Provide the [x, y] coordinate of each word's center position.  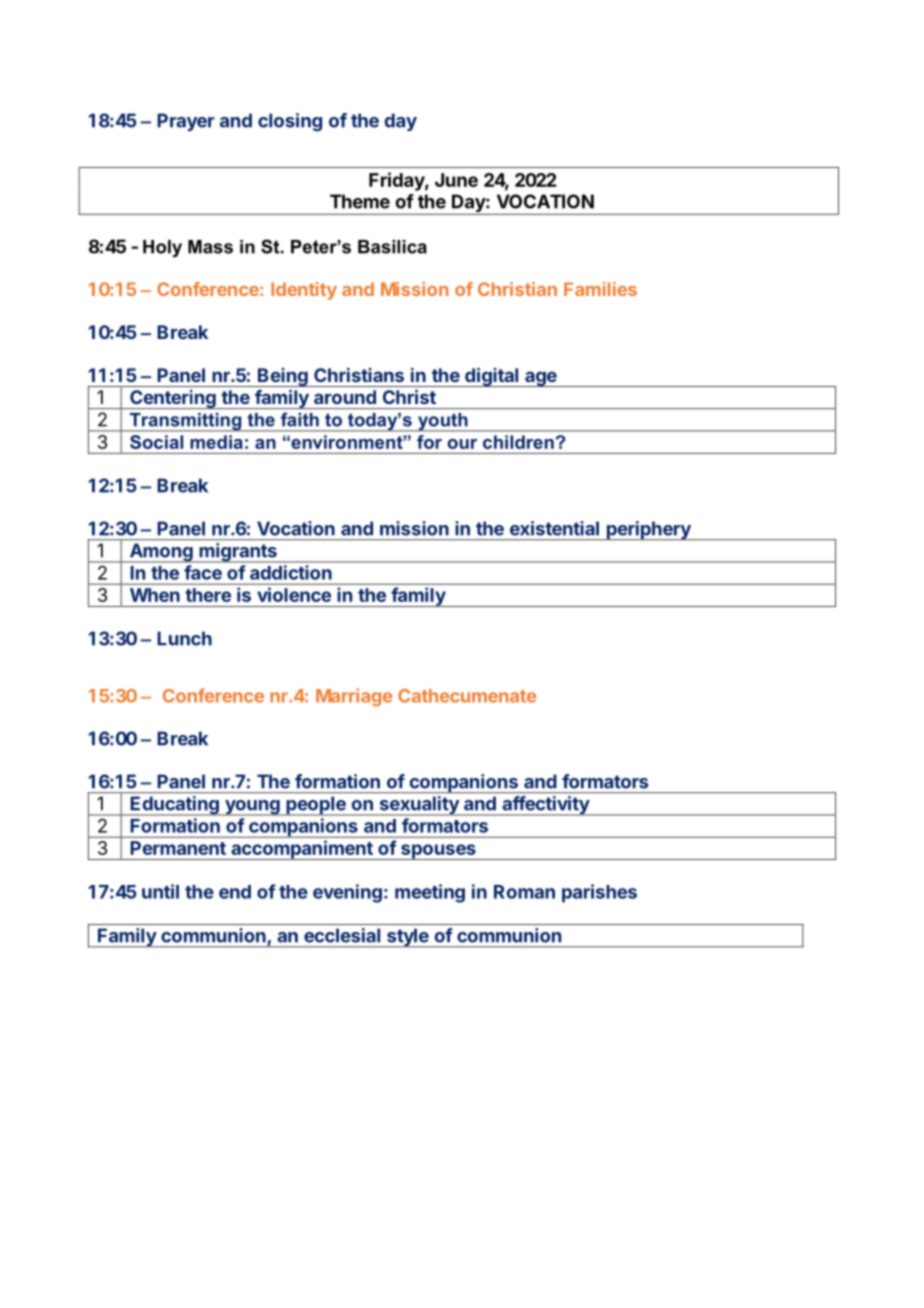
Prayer [186, 122]
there [208, 595]
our [462, 444]
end [235, 892]
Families [600, 289]
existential [554, 528]
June [456, 180]
